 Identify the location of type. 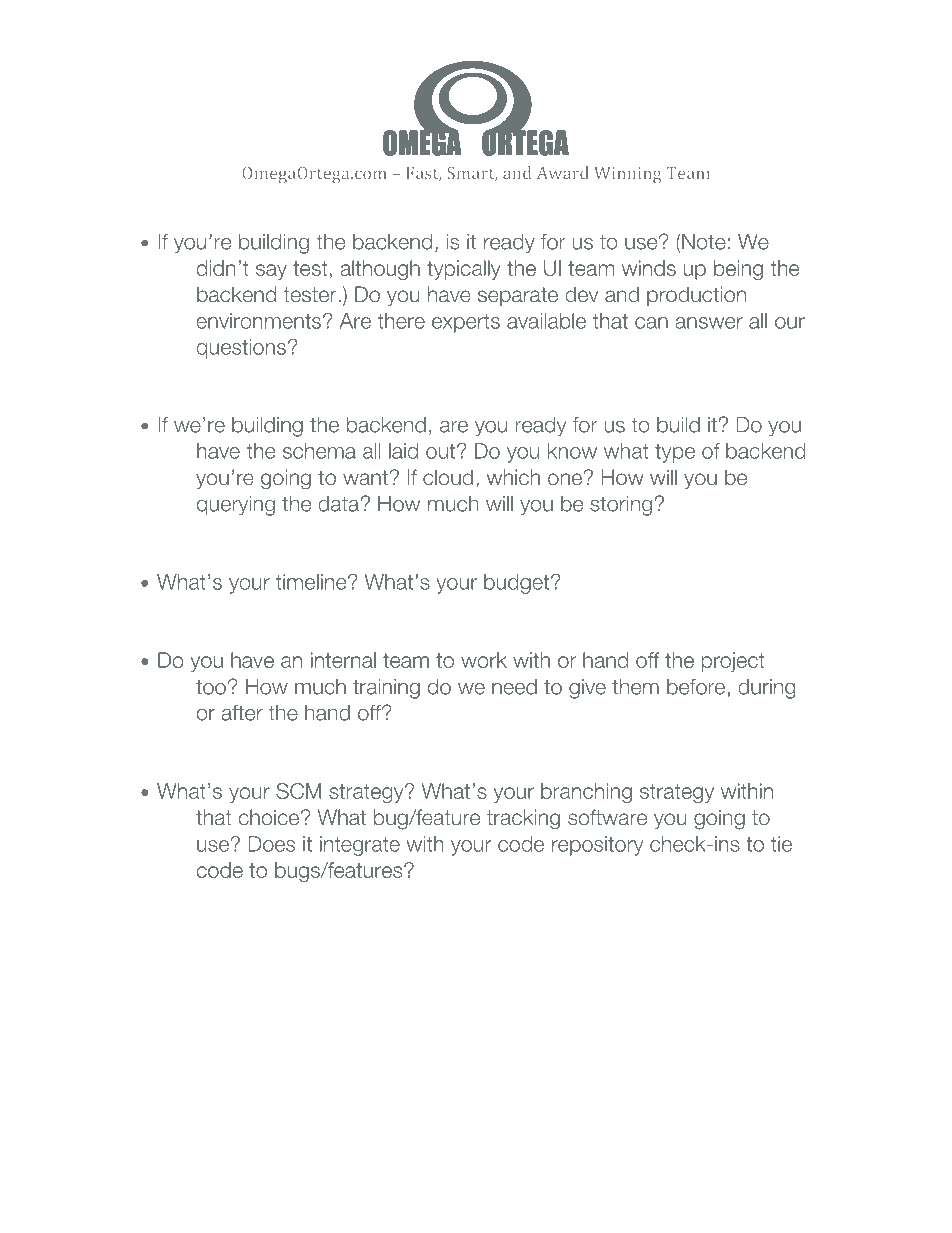
(675, 453).
